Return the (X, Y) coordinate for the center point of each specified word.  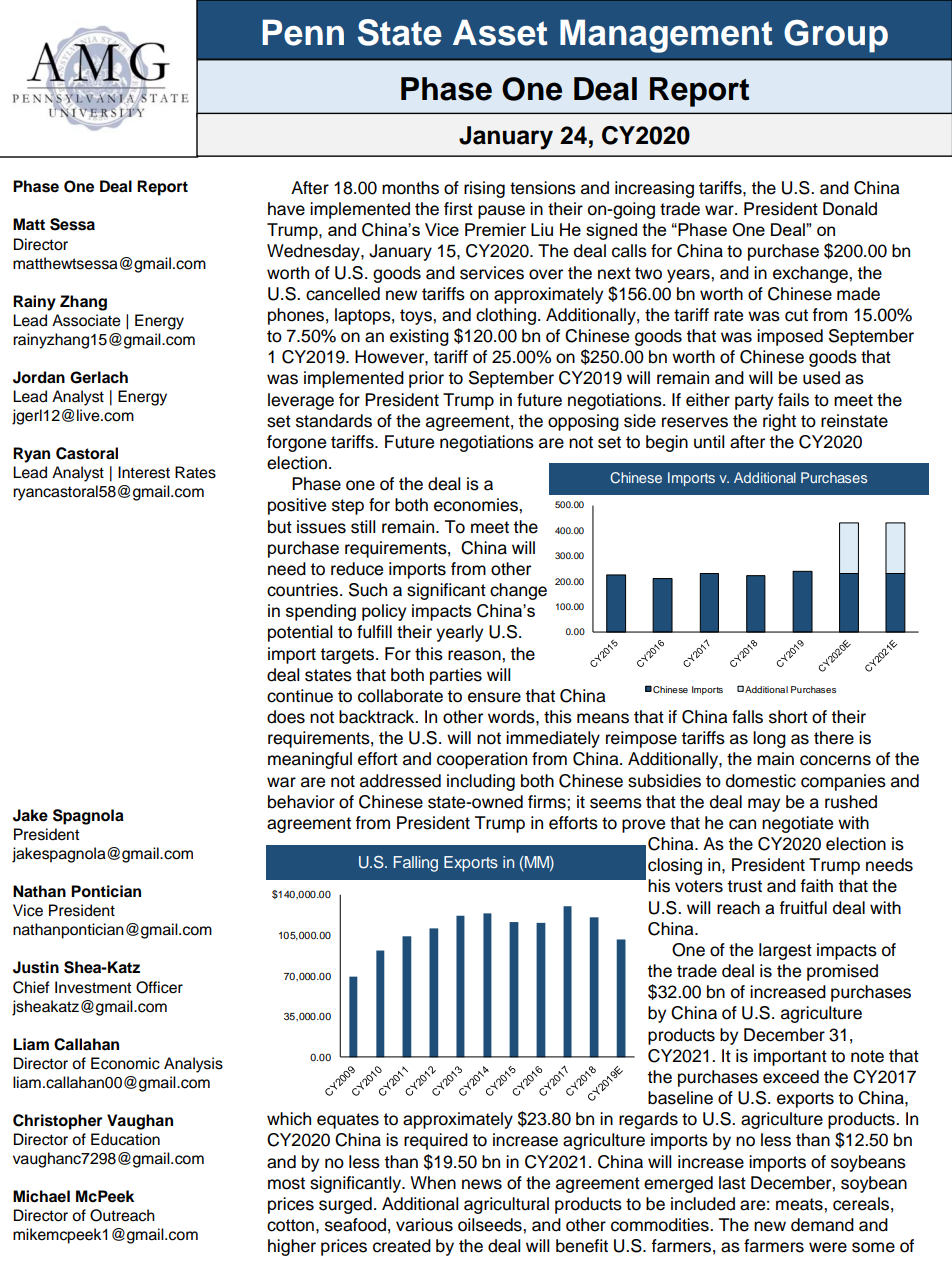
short (788, 717)
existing (419, 337)
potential (300, 633)
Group (836, 36)
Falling (416, 864)
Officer (159, 987)
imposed (790, 337)
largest (785, 951)
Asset (500, 32)
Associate (86, 320)
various (424, 1225)
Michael (41, 1196)
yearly (459, 633)
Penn (303, 32)
